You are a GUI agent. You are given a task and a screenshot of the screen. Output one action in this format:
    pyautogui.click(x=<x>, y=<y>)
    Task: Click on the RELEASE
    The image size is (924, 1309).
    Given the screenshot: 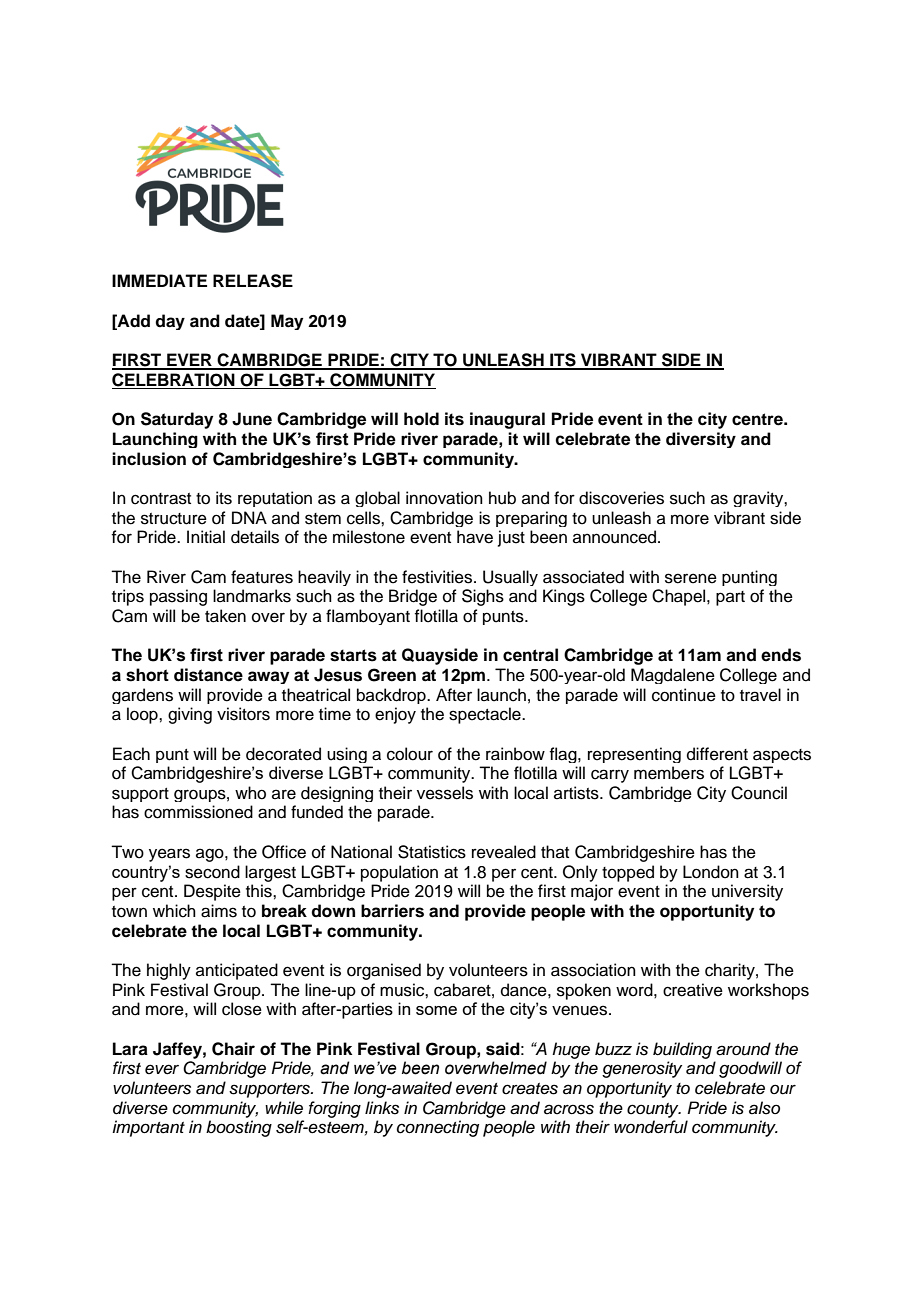 What is the action you would take?
    pyautogui.click(x=253, y=281)
